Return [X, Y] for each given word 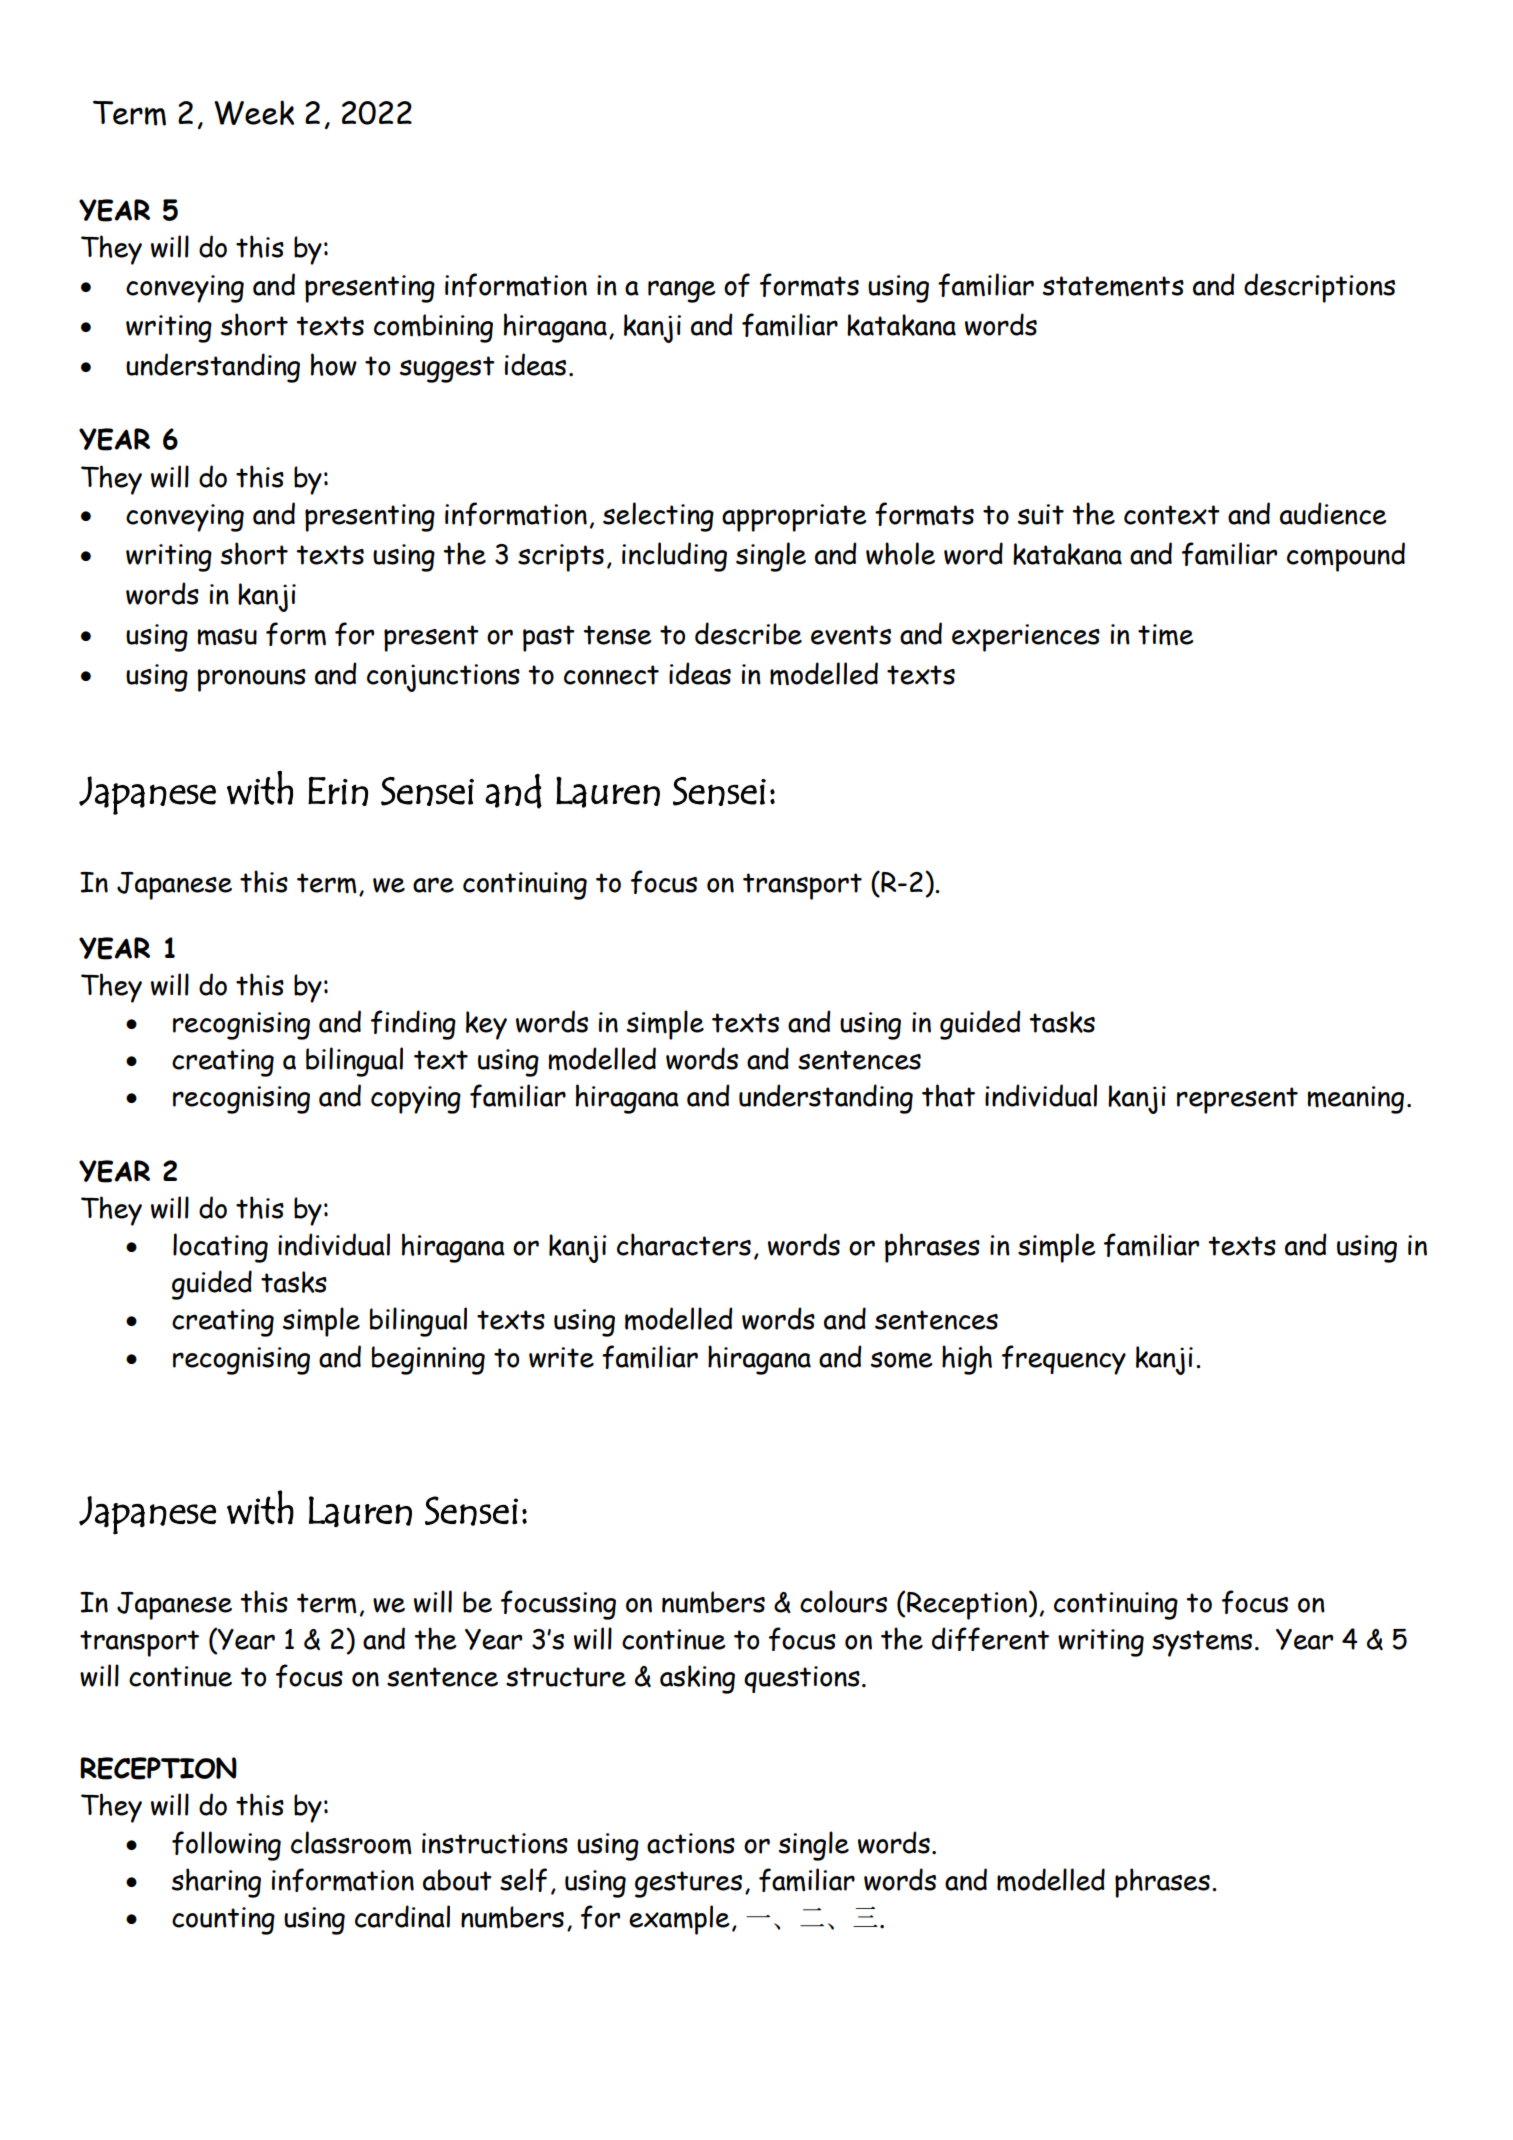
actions [691, 1843]
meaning [1355, 1100]
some [902, 1360]
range [682, 291]
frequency [1064, 1360]
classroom [351, 1843]
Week [254, 112]
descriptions [1319, 288]
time [1166, 635]
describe [748, 633]
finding [413, 1025]
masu [227, 637]
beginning [428, 1360]
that [948, 1095]
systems [1202, 1643]
